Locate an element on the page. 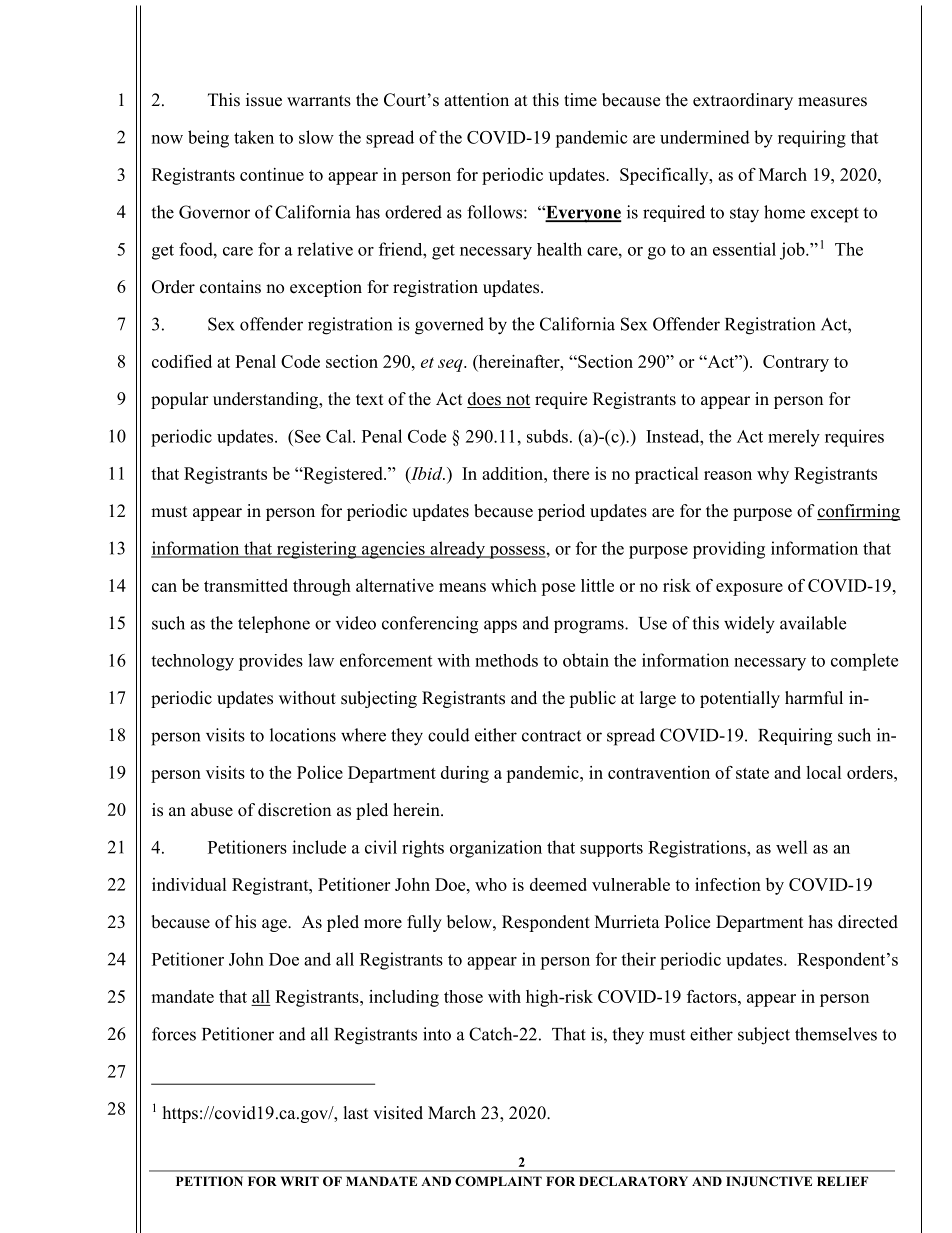  INJUNCTIVE is located at coordinates (769, 1181).
